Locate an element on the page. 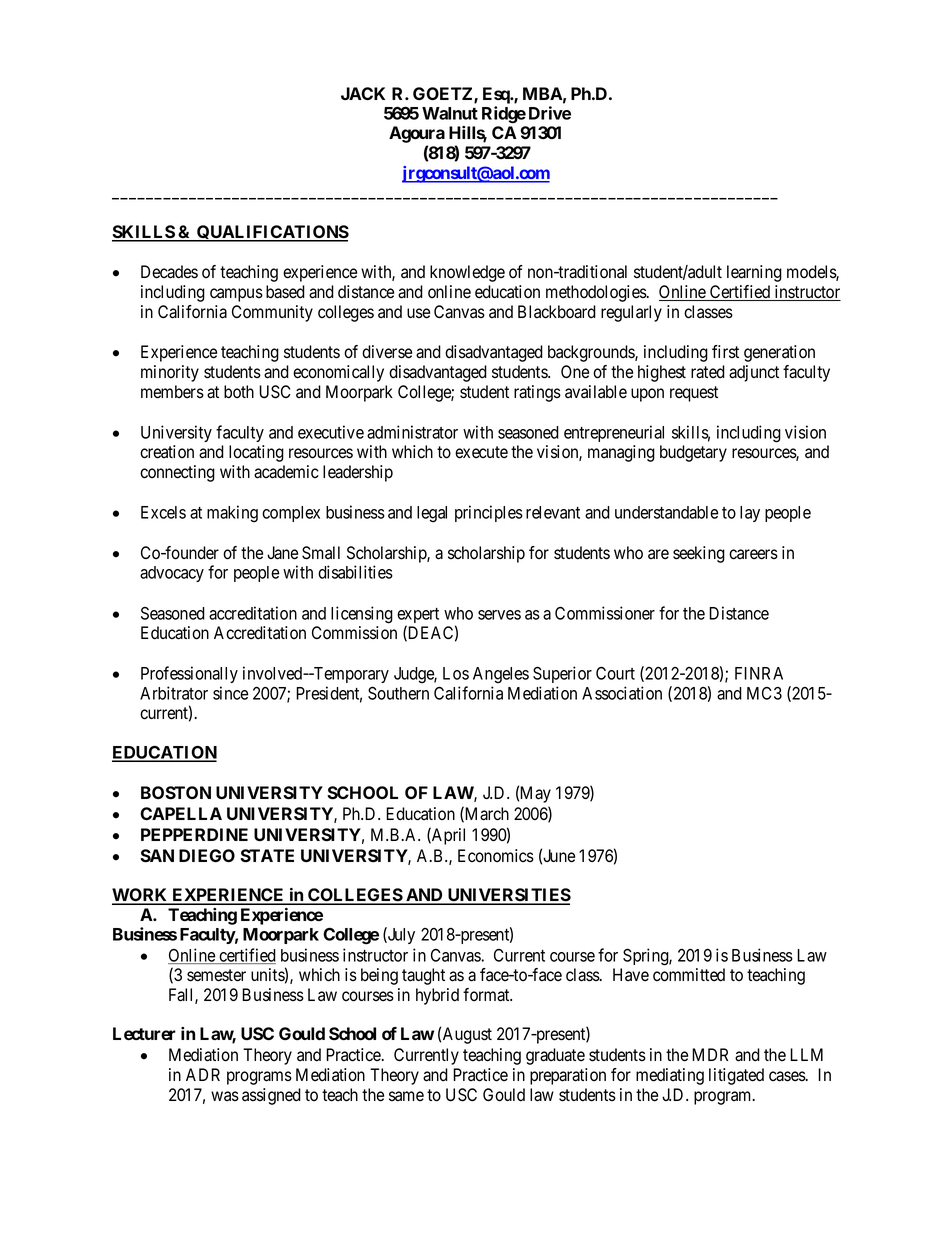 The image size is (952, 1233). Esq is located at coordinates (497, 95).
